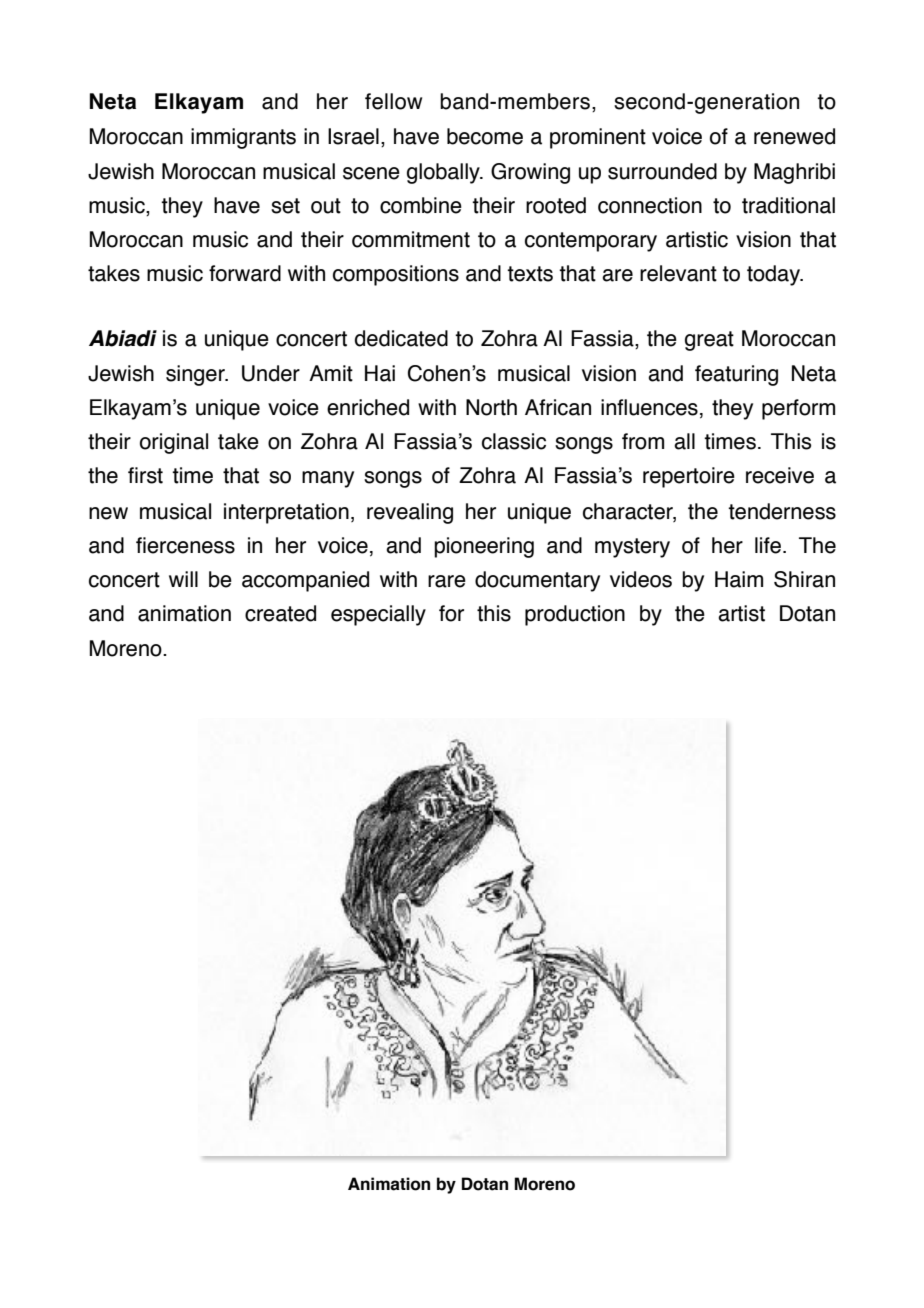 The image size is (924, 1308). Describe the element at coordinates (411, 239) in the image. I see `commitment` at that location.
